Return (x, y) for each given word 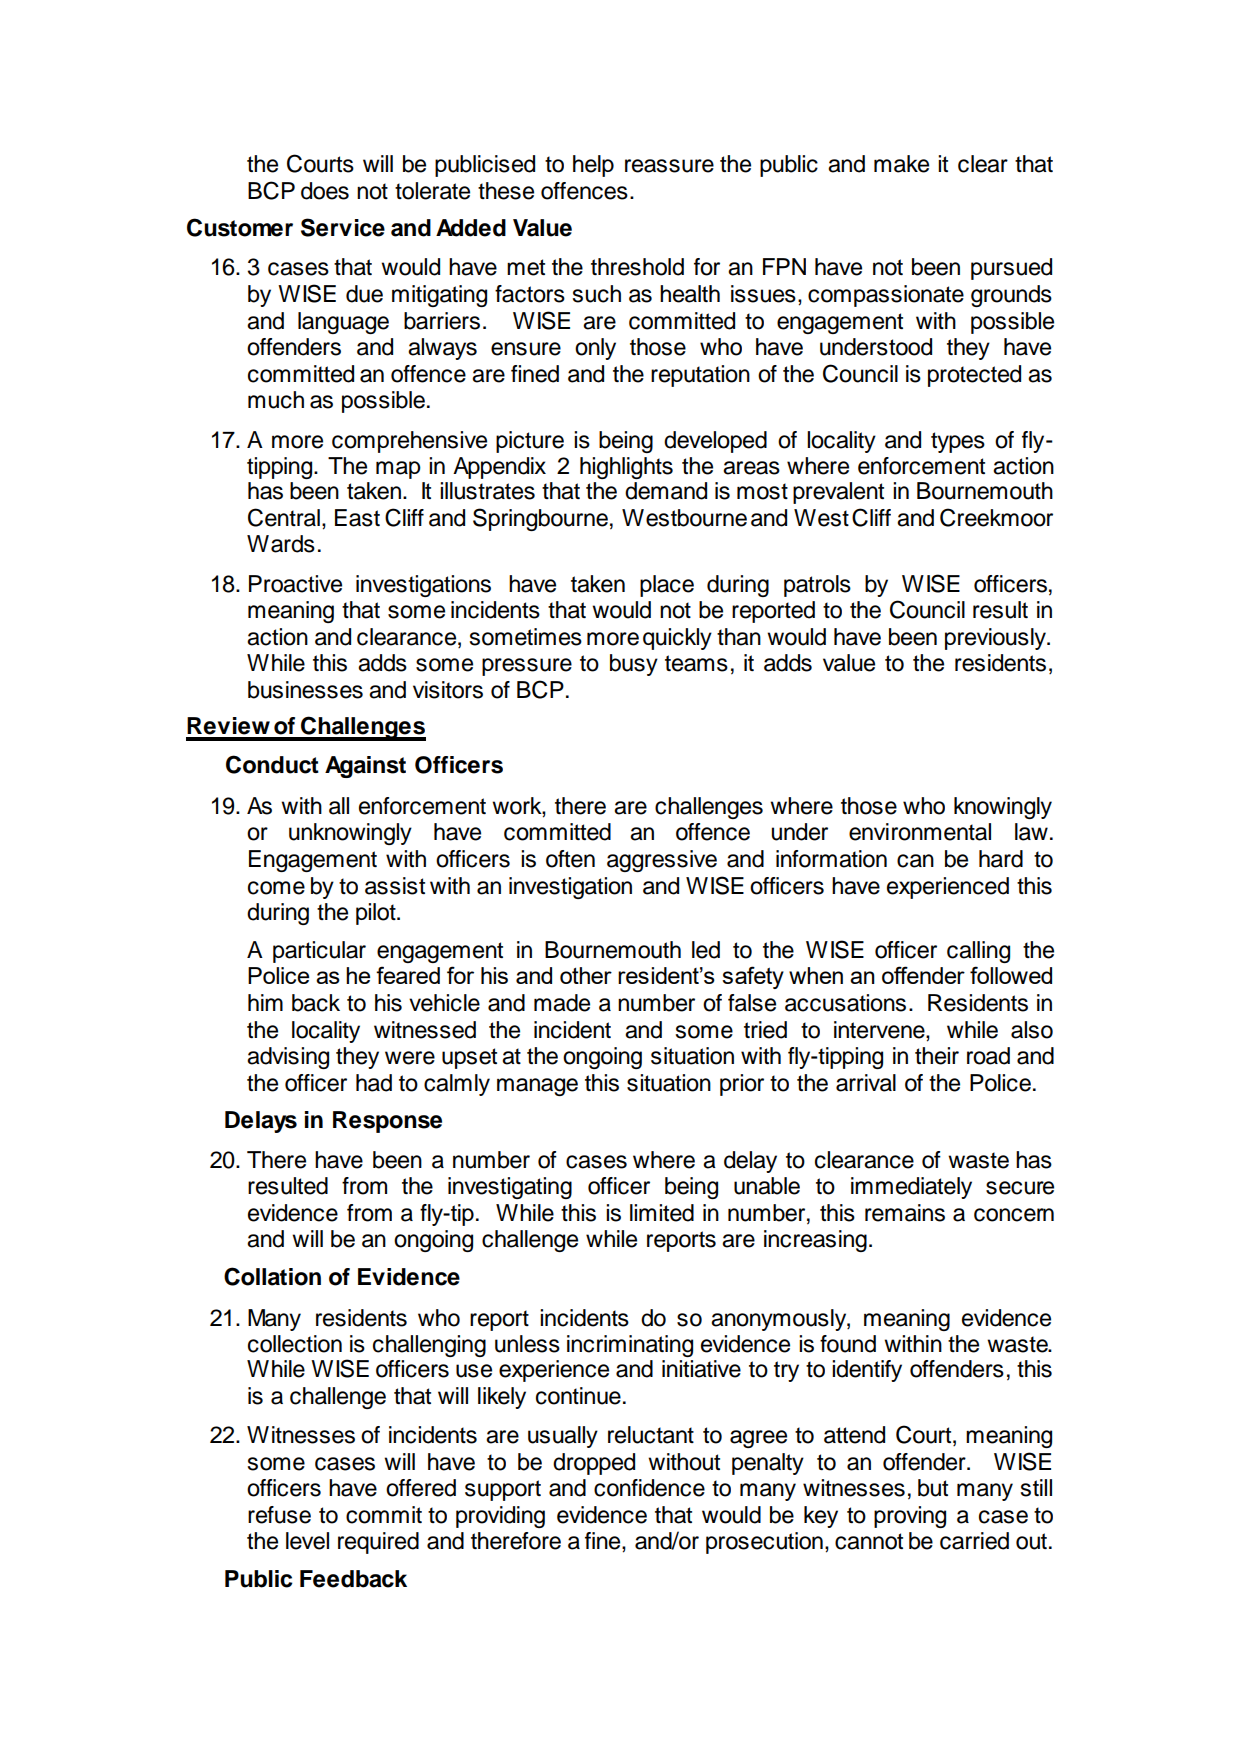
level (307, 1541)
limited (662, 1213)
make (901, 164)
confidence (649, 1488)
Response (387, 1122)
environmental (920, 832)
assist (395, 886)
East (357, 518)
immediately (911, 1188)
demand (666, 491)
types (958, 442)
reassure (669, 166)
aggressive (662, 861)
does (325, 191)
